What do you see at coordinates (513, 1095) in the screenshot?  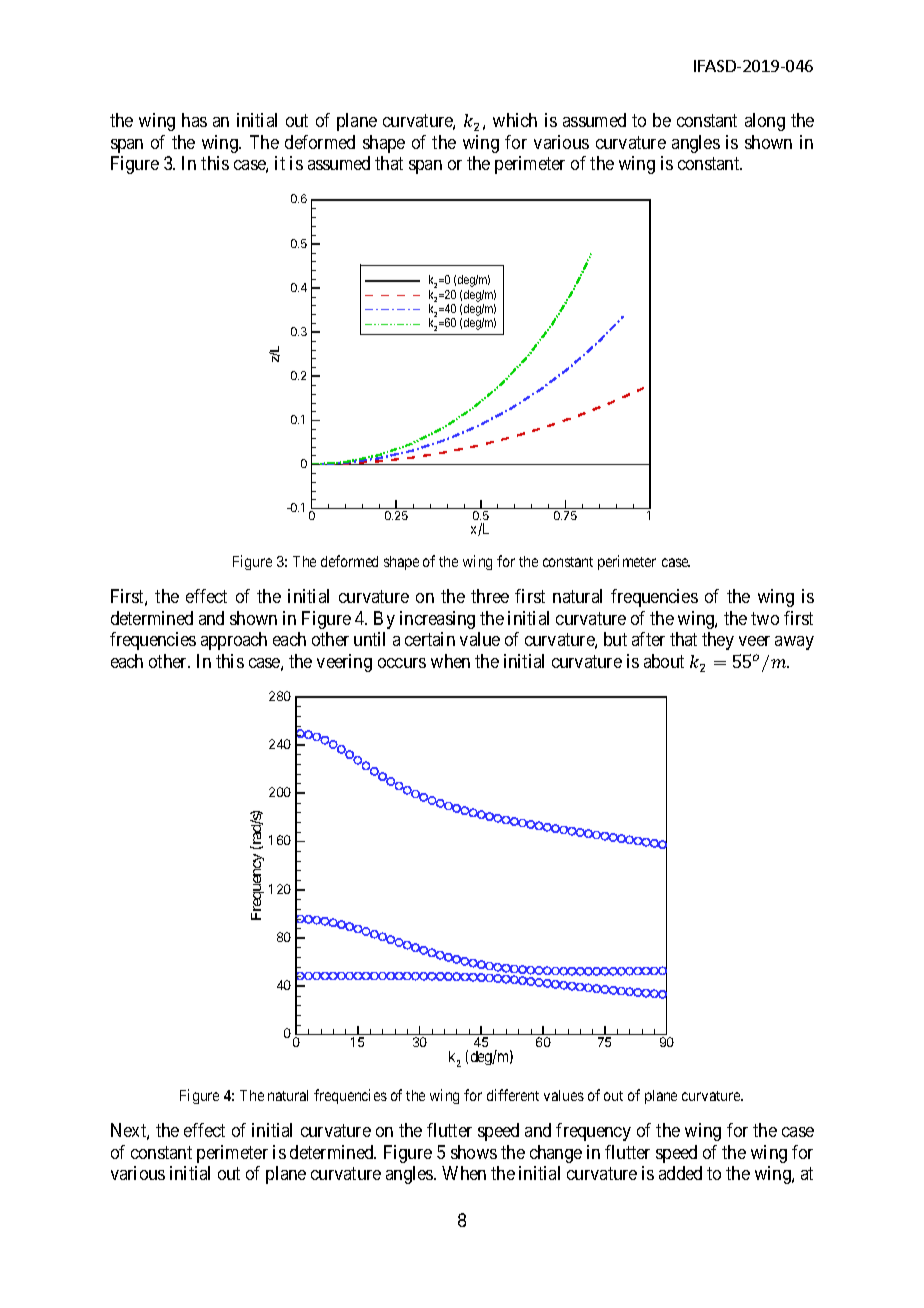 I see `different` at bounding box center [513, 1095].
